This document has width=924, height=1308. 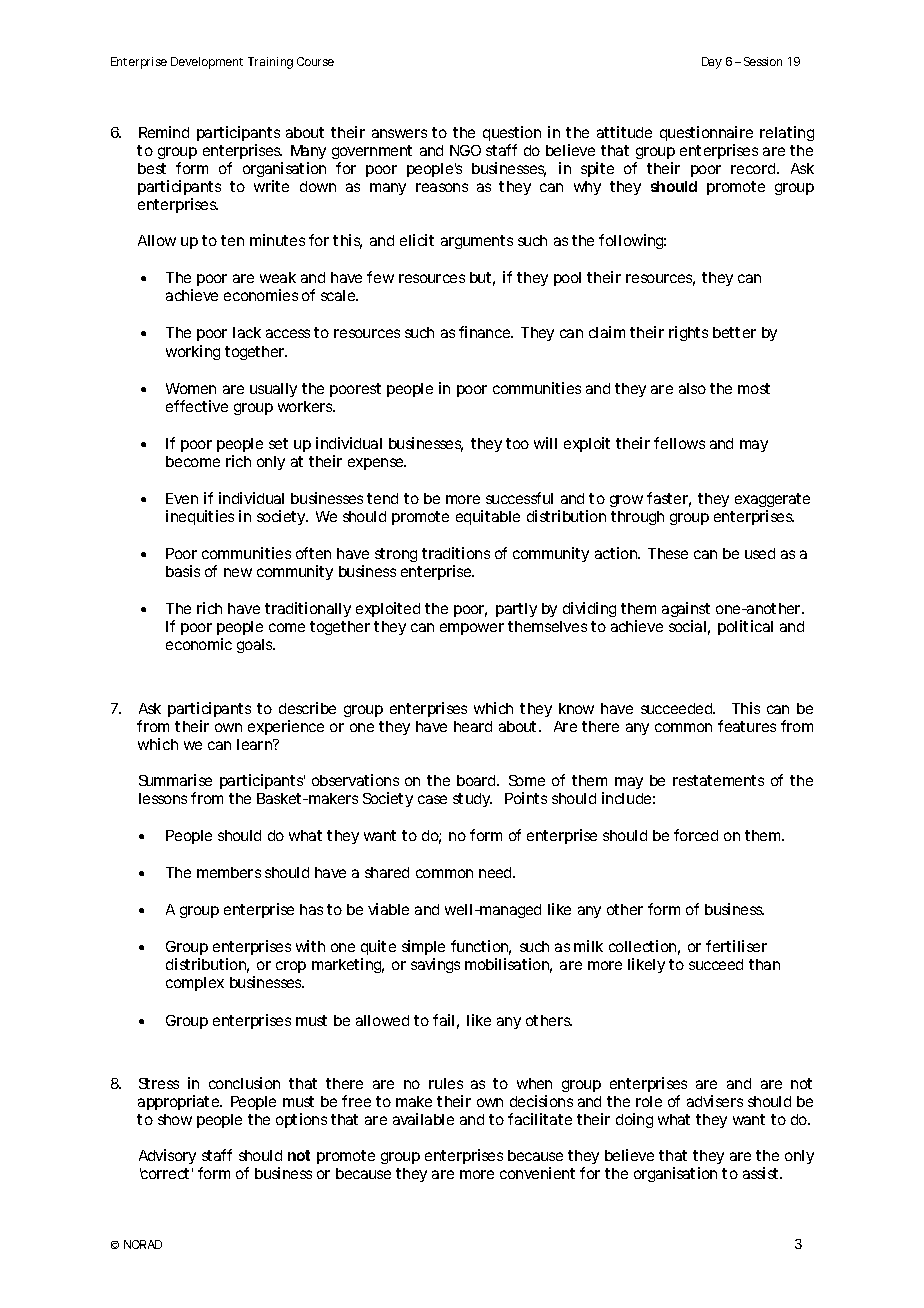 I want to click on study, so click(x=472, y=800).
